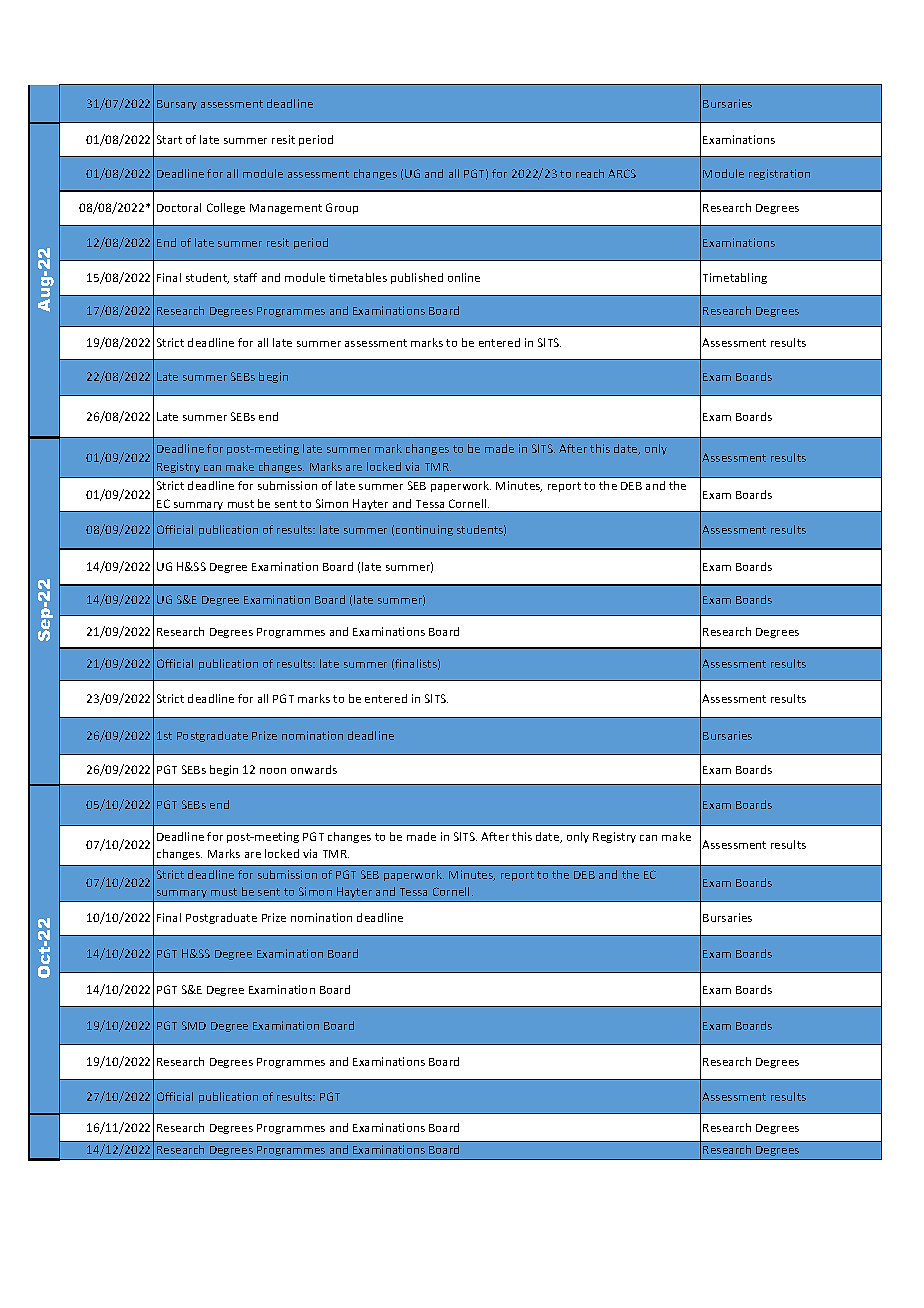 The height and width of the screenshot is (1308, 924). I want to click on staff, so click(245, 277).
